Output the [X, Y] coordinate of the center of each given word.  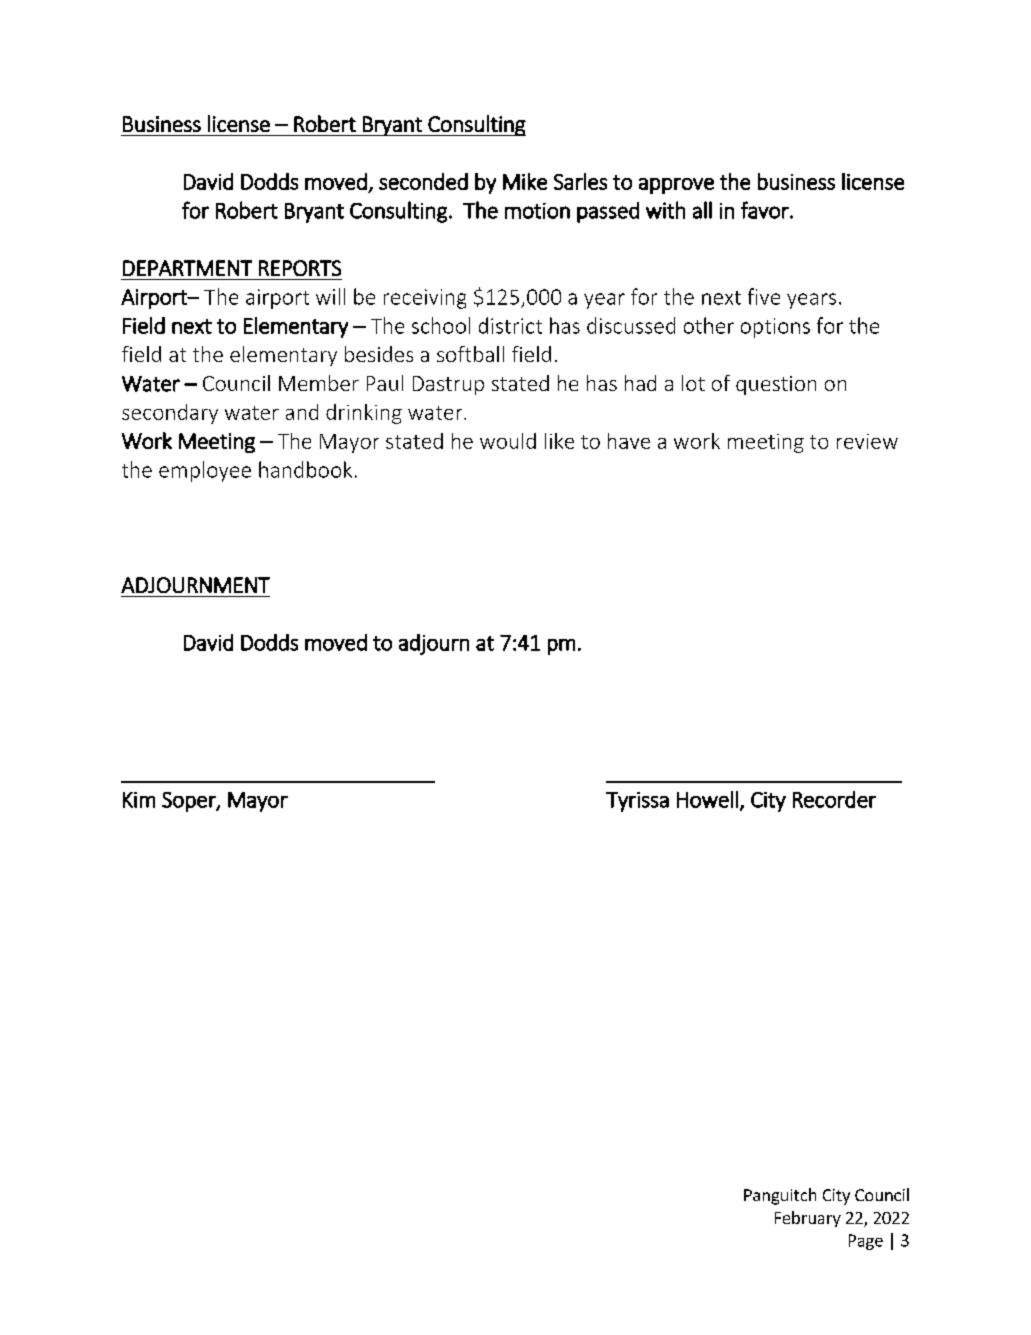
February [808, 1219]
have [629, 441]
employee [205, 471]
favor [766, 210]
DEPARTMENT [187, 268]
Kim [139, 800]
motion [537, 211]
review [867, 441]
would [508, 441]
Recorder [834, 799]
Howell [707, 799]
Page [866, 1242]
